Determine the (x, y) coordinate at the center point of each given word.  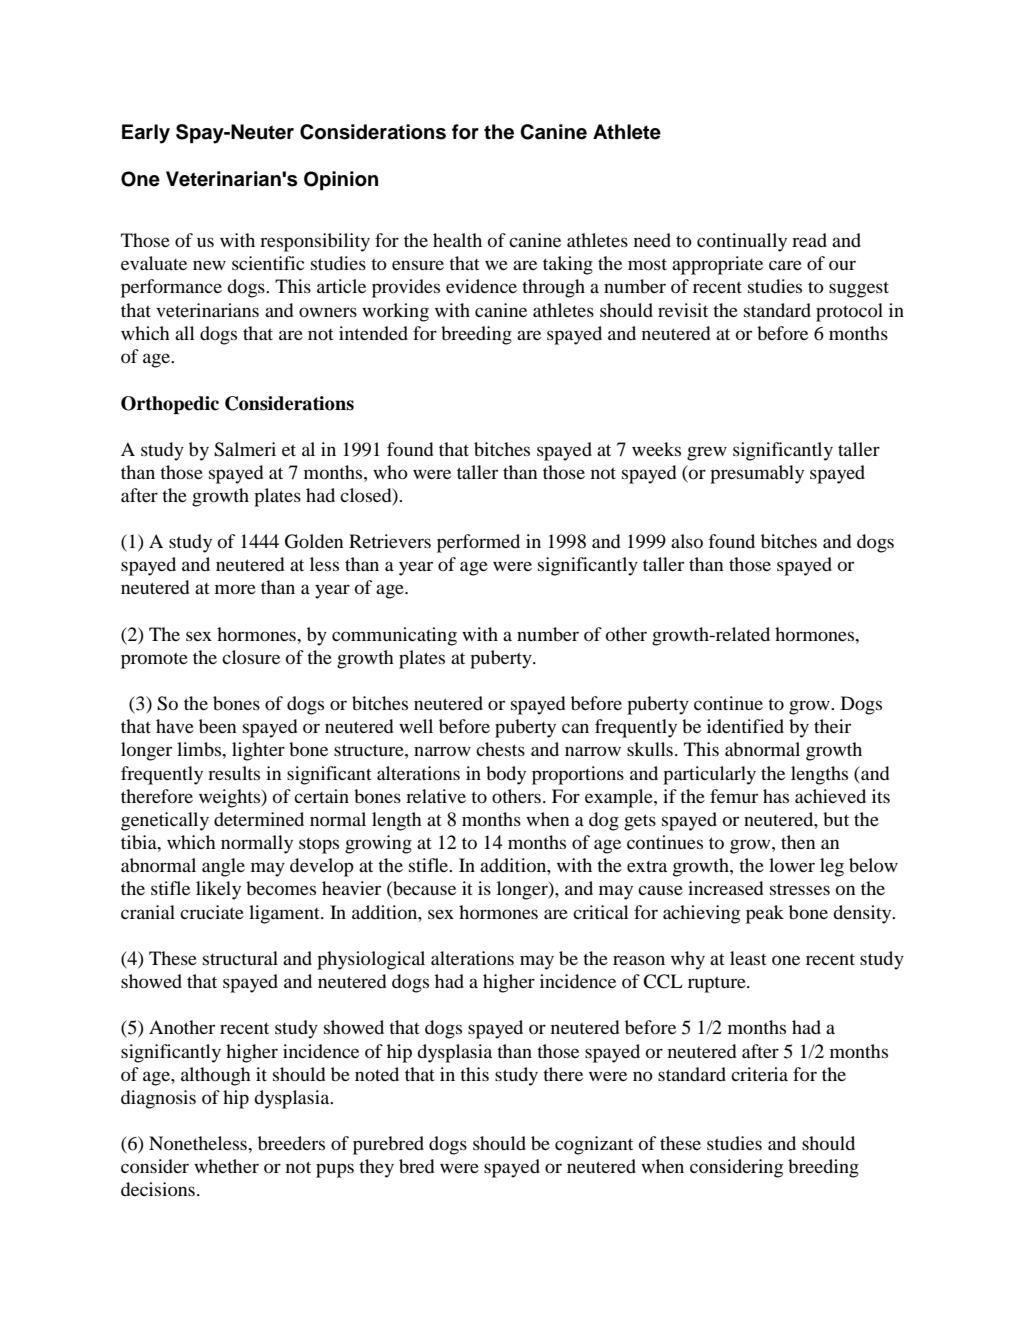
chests (500, 749)
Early (146, 134)
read (809, 240)
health (457, 240)
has (776, 796)
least (748, 958)
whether (226, 1166)
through (553, 288)
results (234, 773)
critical (601, 912)
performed (478, 543)
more (235, 589)
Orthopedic (170, 405)
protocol (849, 312)
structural (240, 958)
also (687, 541)
